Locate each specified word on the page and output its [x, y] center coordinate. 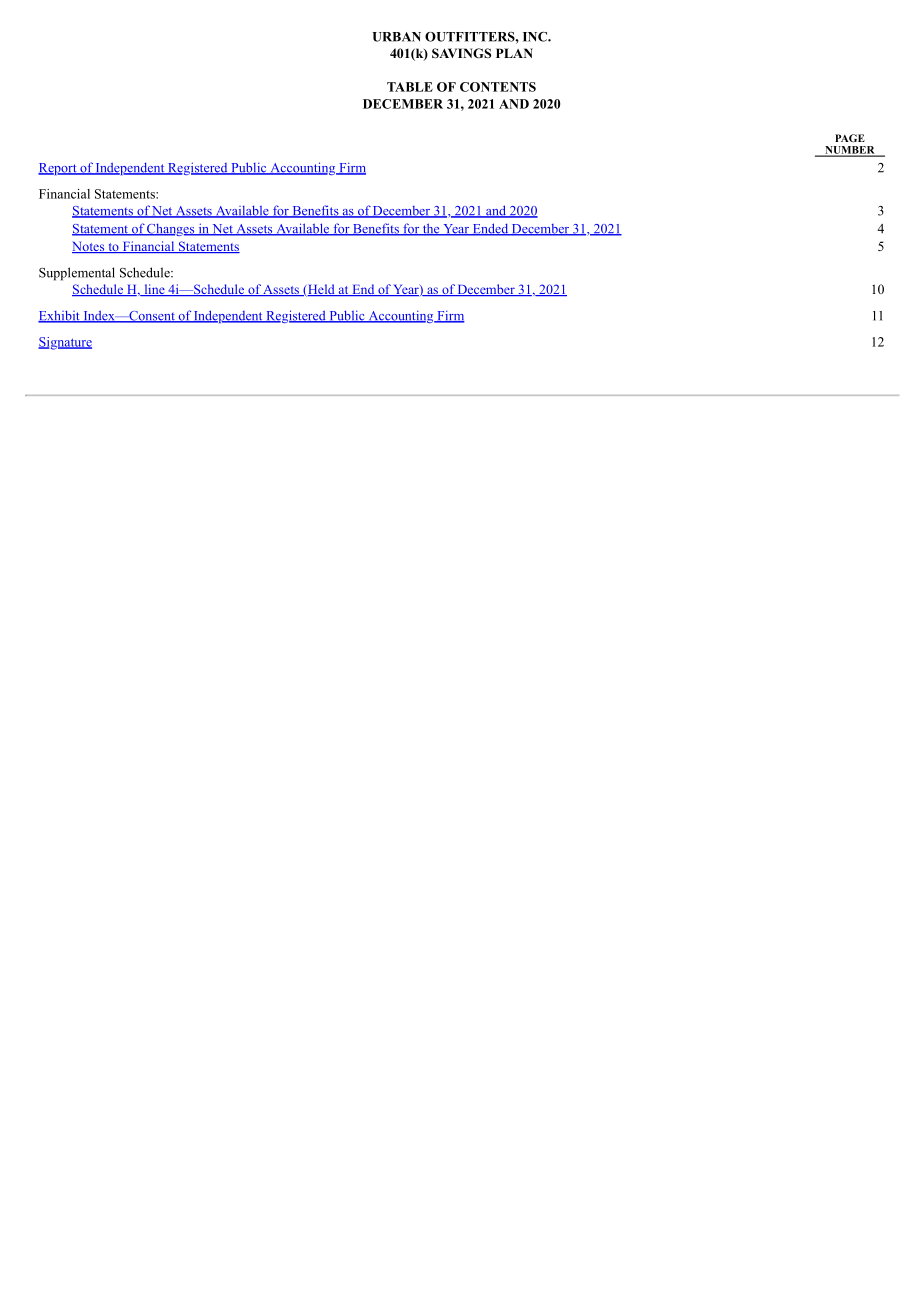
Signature [65, 343]
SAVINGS [461, 53]
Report [58, 169]
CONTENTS [498, 87]
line [154, 290]
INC [536, 37]
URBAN [397, 37]
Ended [490, 229]
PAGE [850, 138]
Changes [171, 230]
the [431, 229]
